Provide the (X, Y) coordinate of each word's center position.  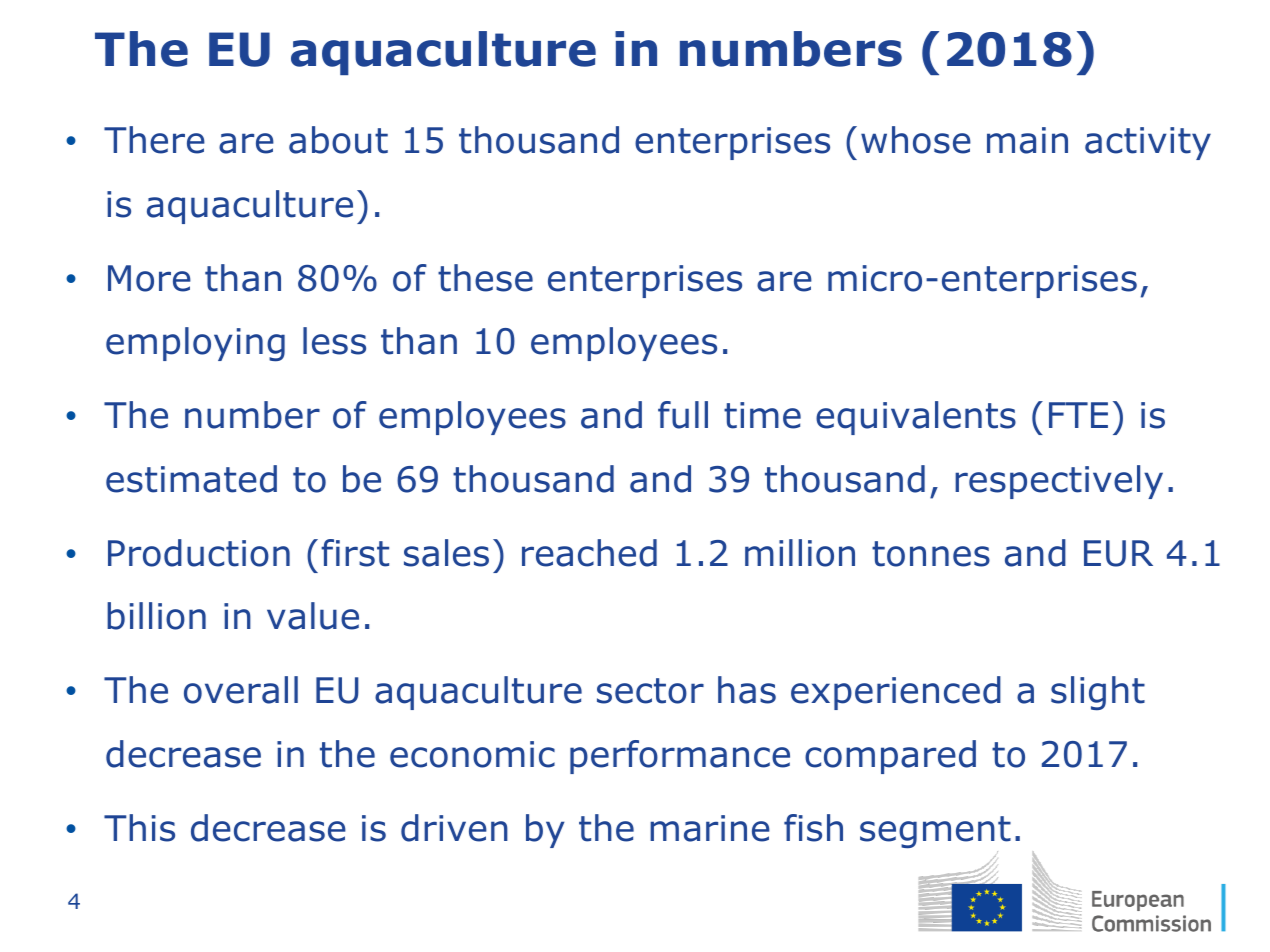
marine (710, 828)
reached (589, 553)
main (1027, 140)
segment (935, 832)
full (683, 415)
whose (916, 140)
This (139, 828)
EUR (1118, 553)
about (338, 140)
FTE (1078, 415)
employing (195, 344)
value (313, 616)
